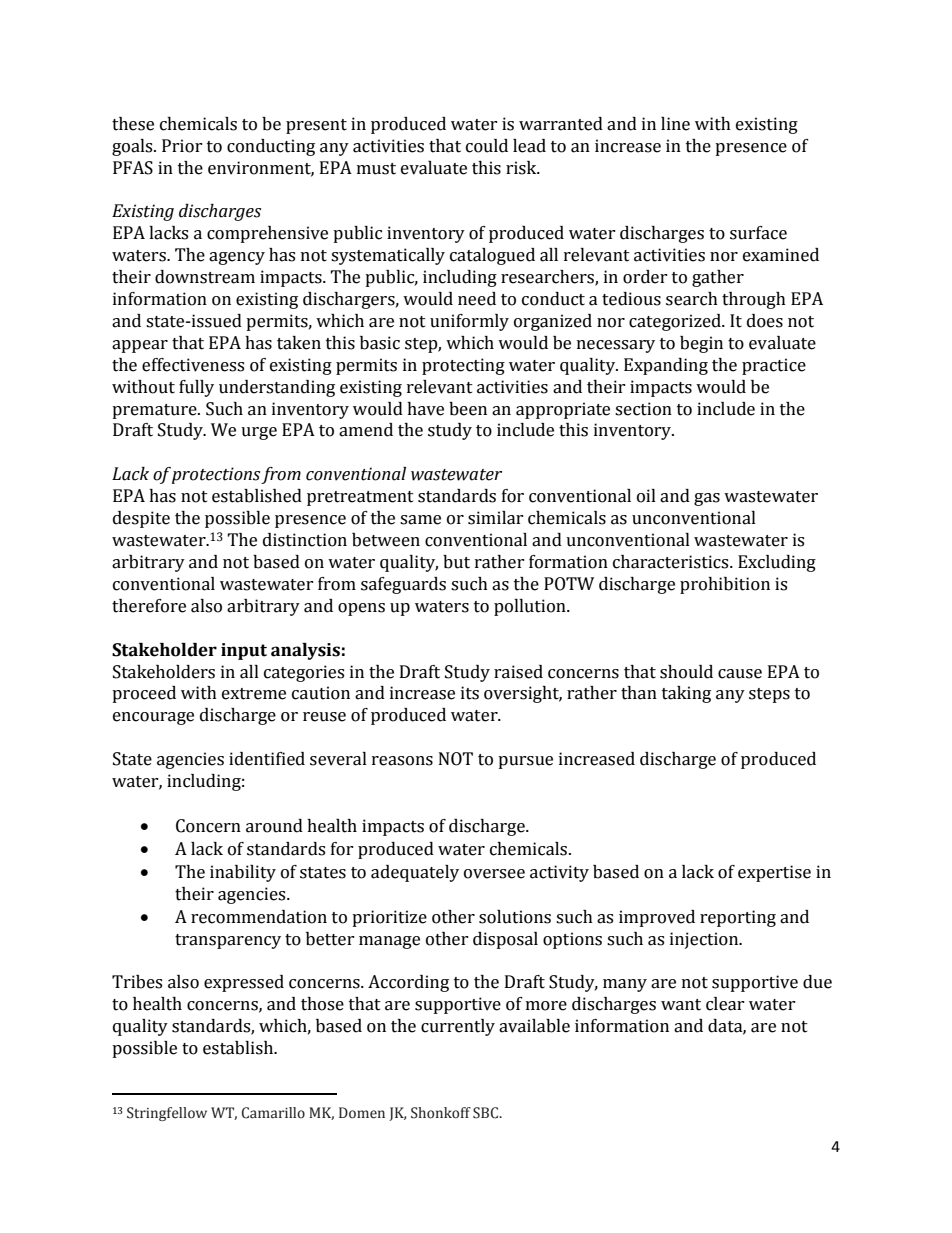 The image size is (952, 1233). I want to click on could, so click(487, 146).
